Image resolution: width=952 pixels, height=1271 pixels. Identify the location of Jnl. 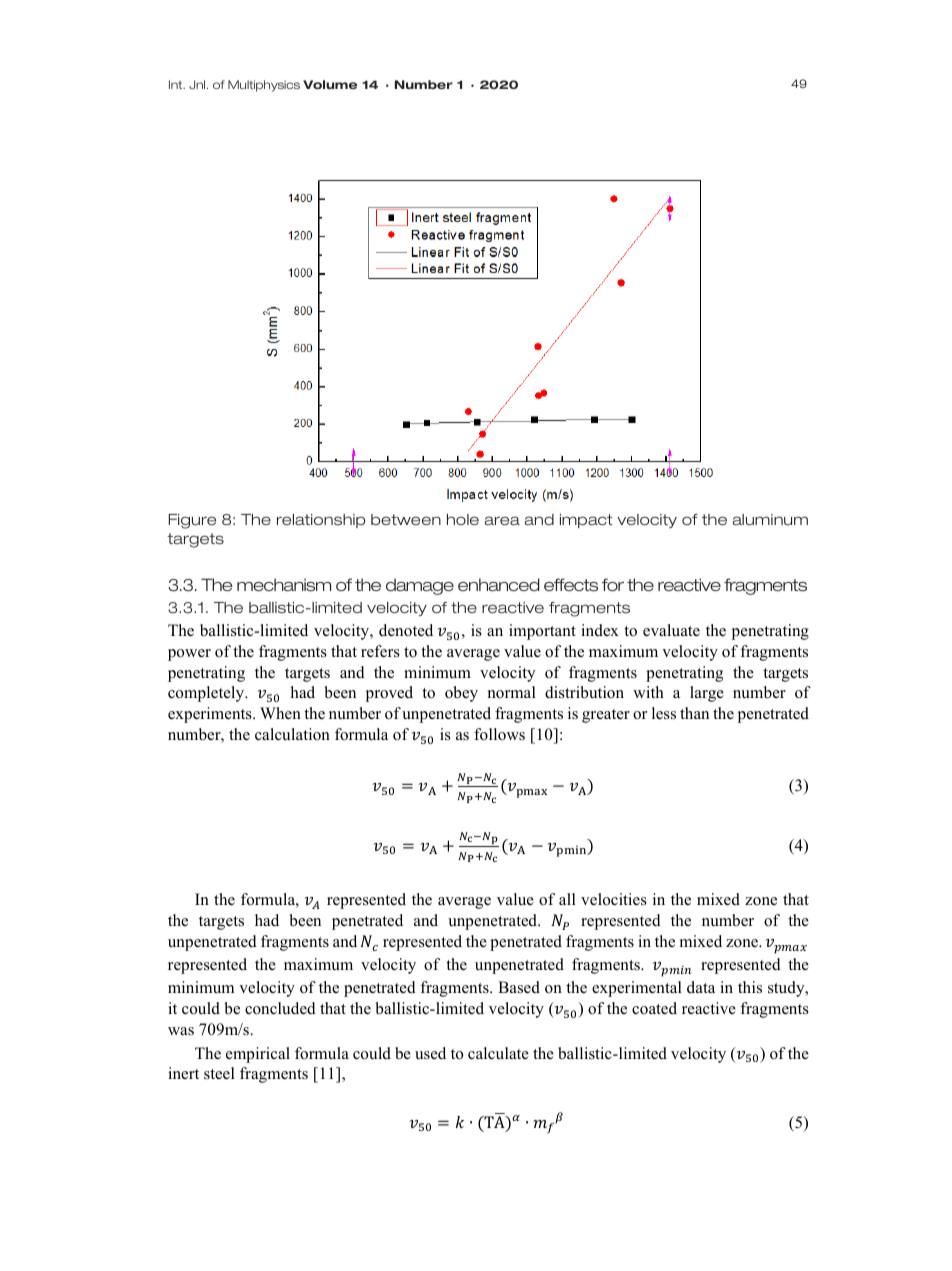
(198, 84).
